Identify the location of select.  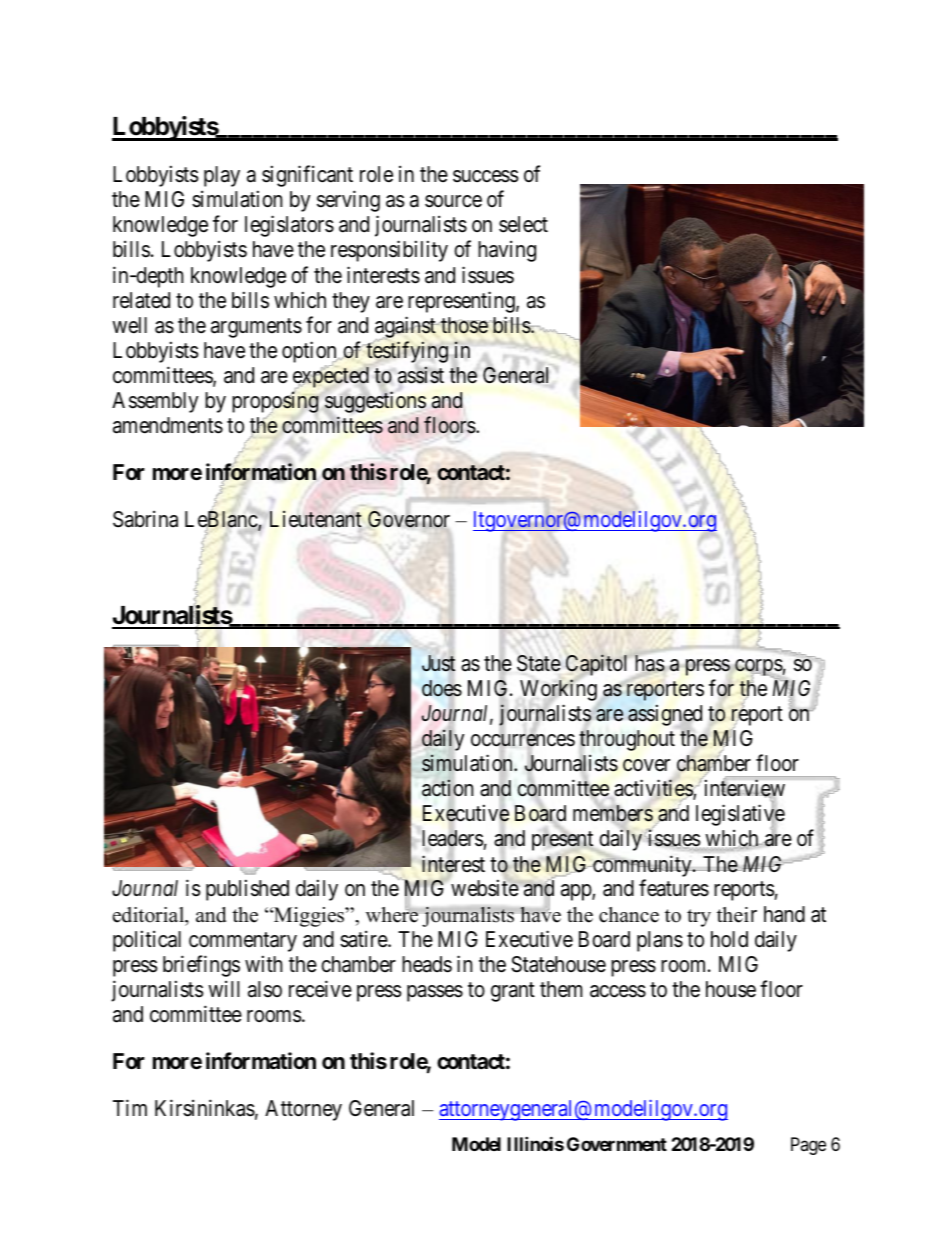
(523, 224).
